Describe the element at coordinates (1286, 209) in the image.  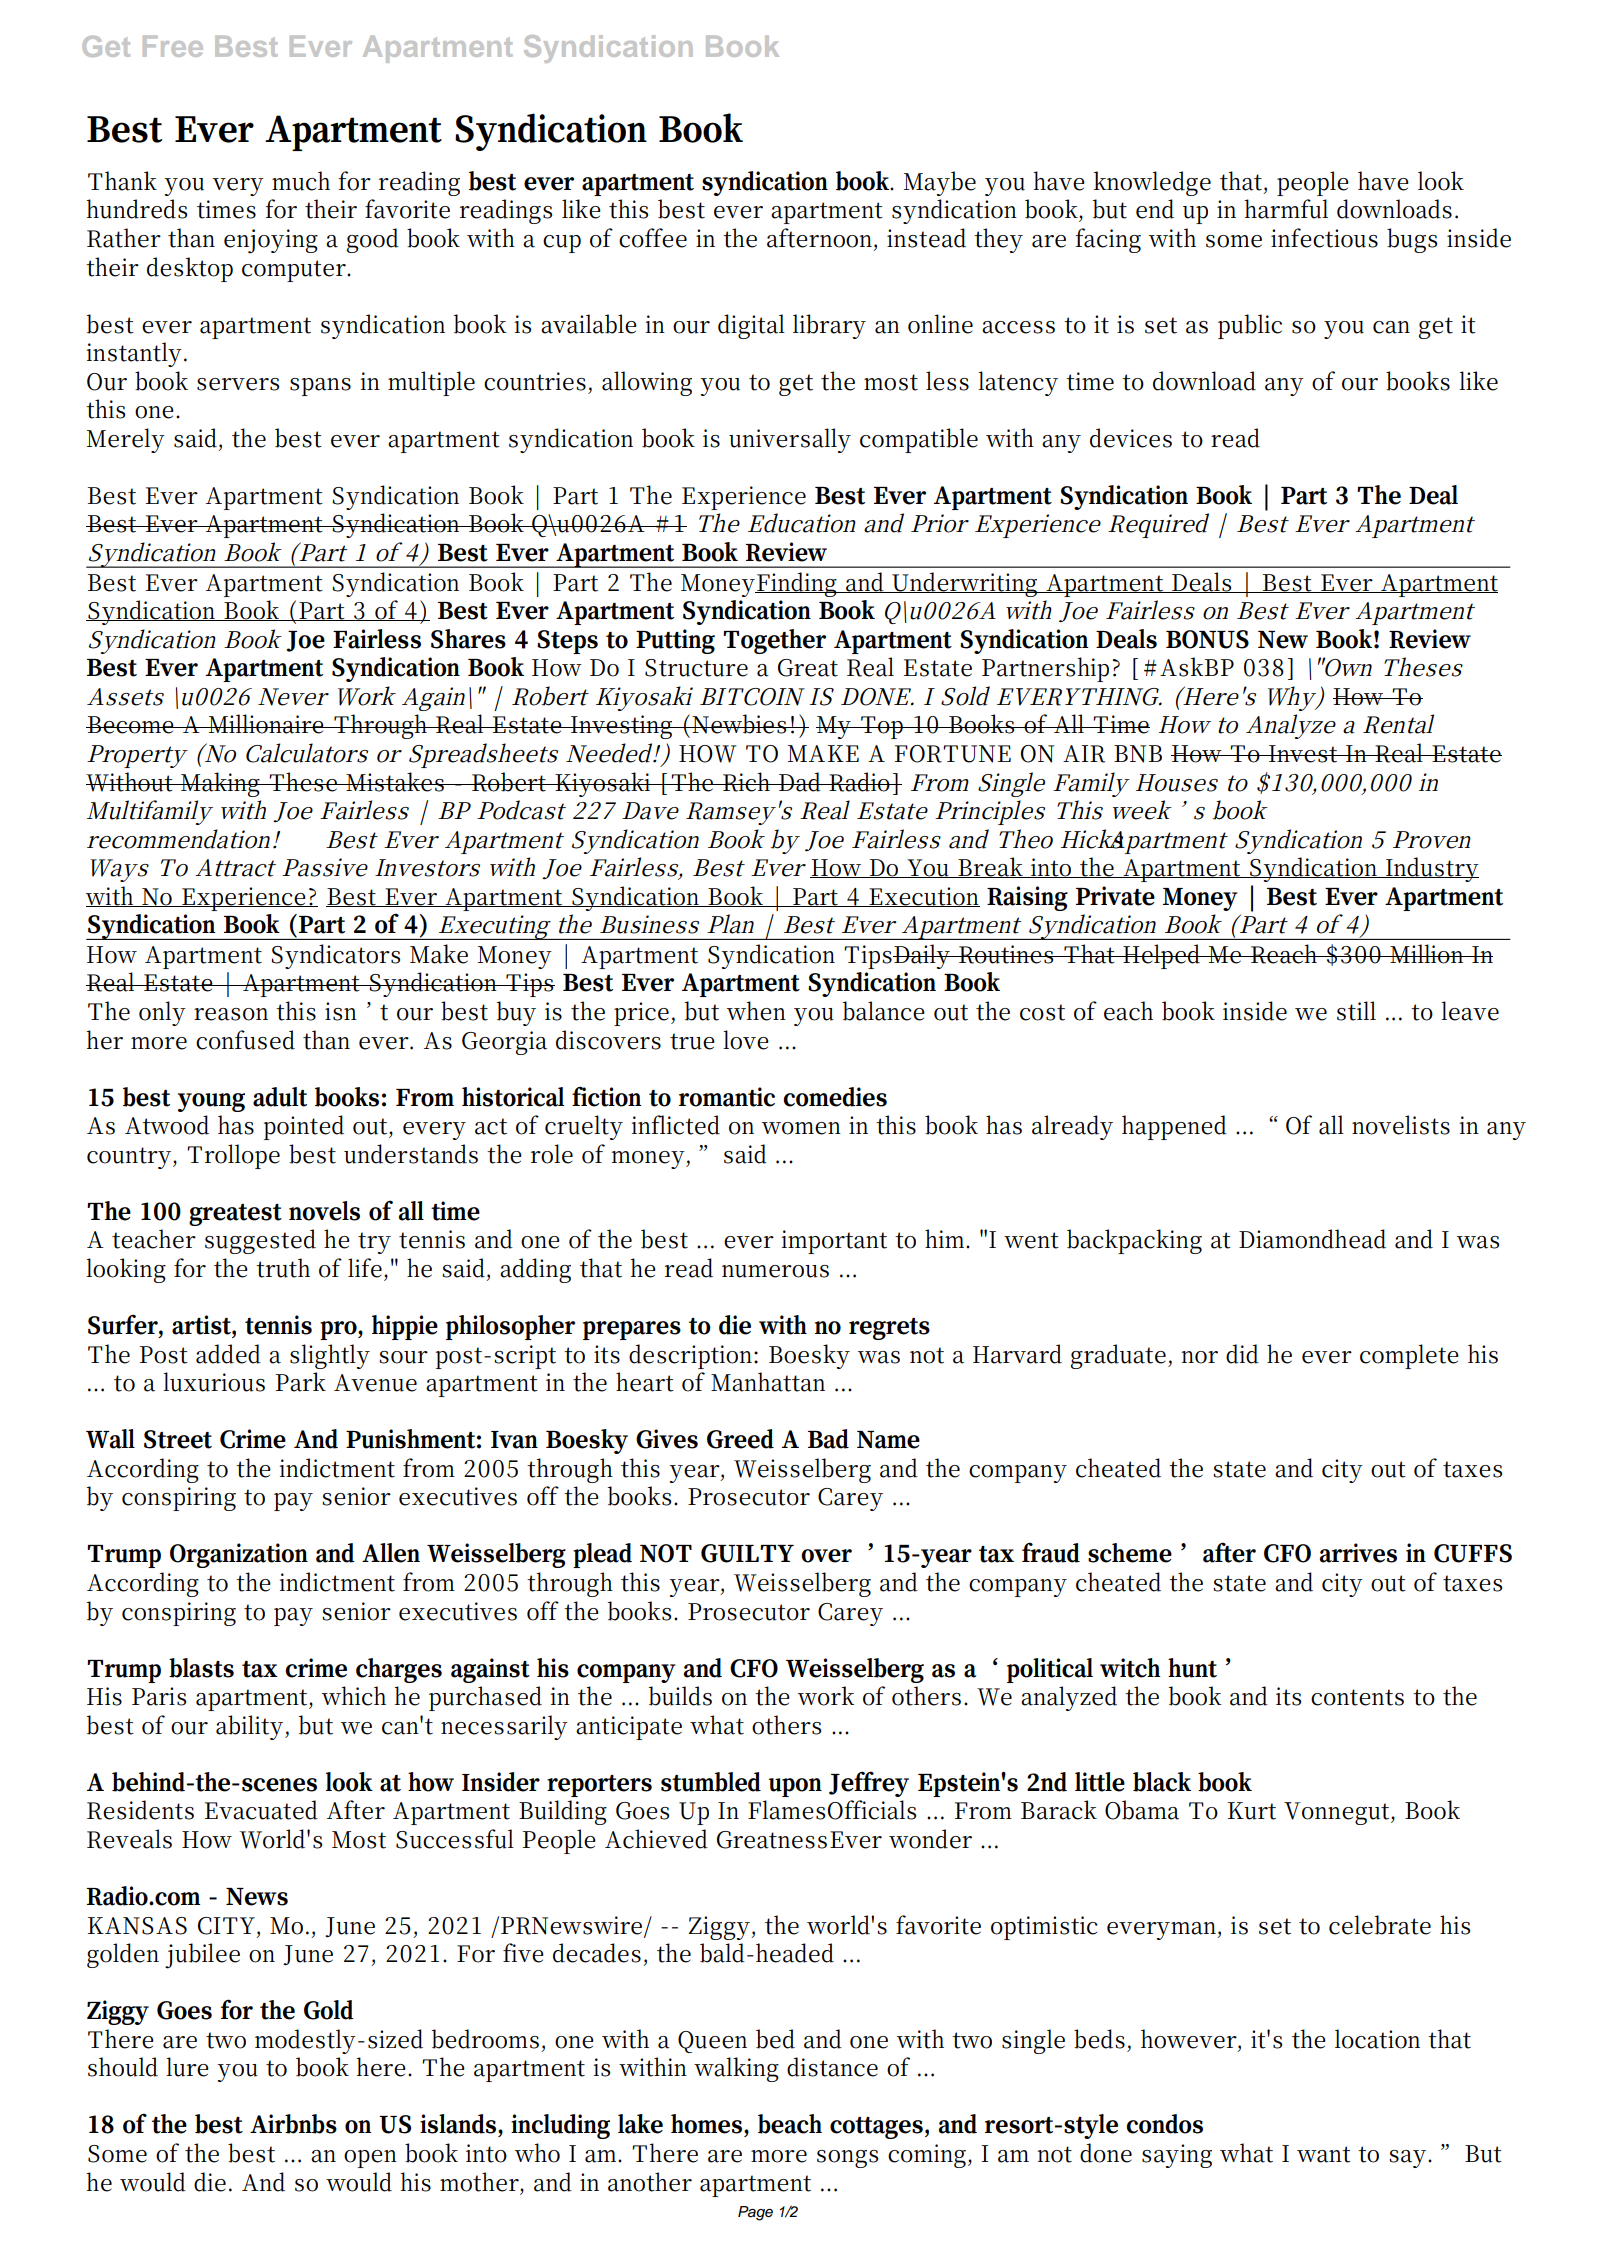
I see `harmful` at that location.
